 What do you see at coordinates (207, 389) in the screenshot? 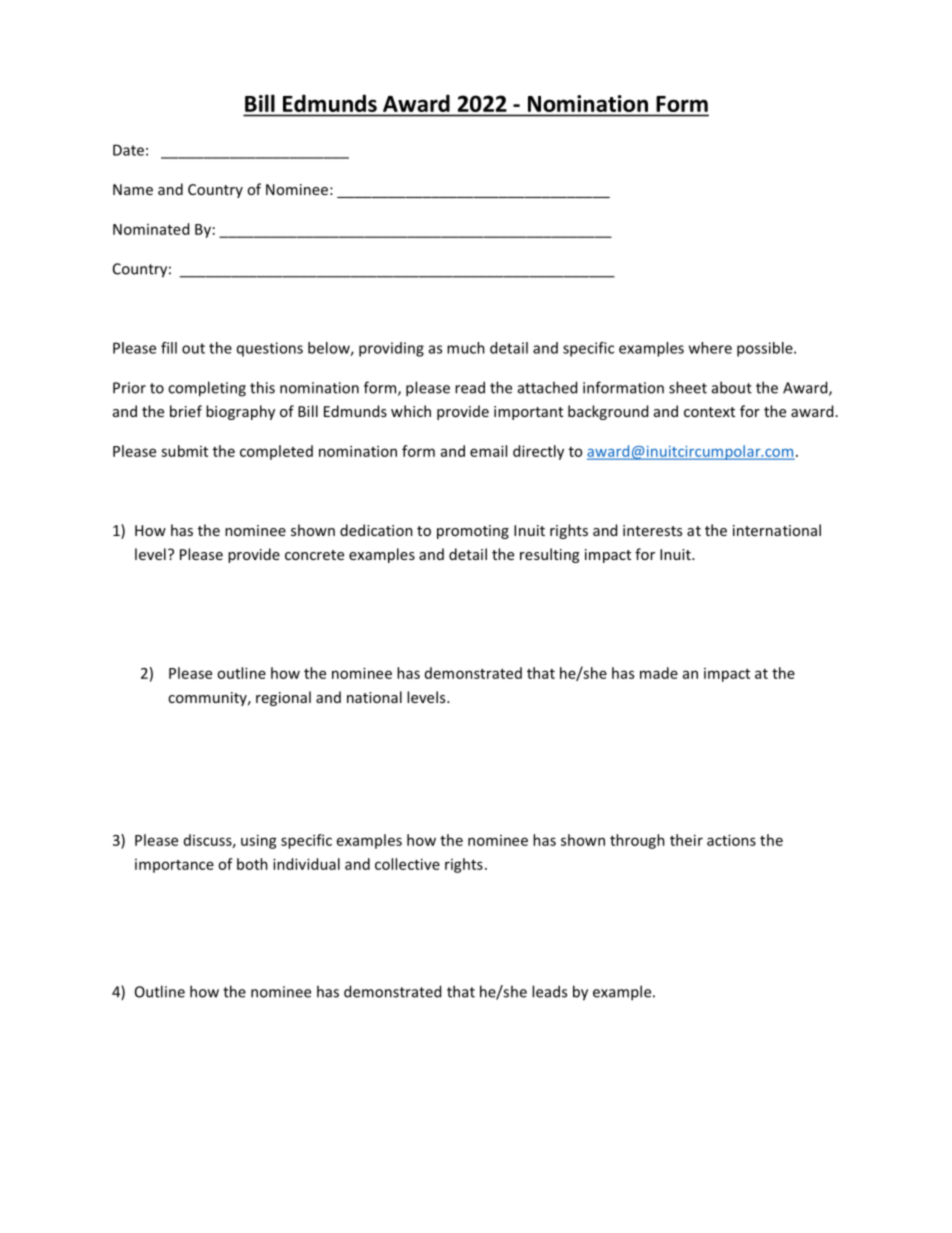
I see `completing` at bounding box center [207, 389].
